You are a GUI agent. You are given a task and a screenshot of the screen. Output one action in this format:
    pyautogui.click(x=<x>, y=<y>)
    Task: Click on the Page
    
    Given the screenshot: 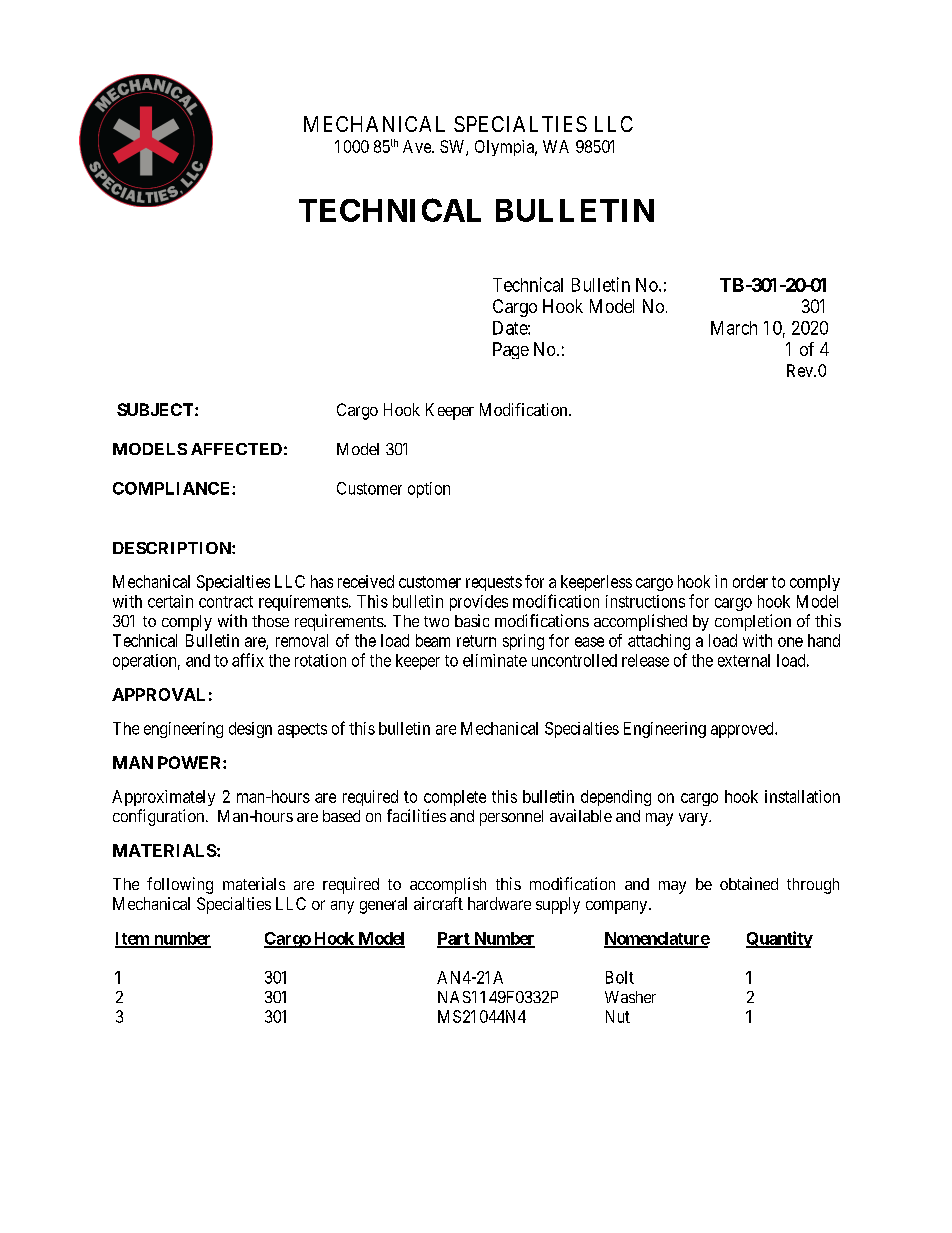 What is the action you would take?
    pyautogui.click(x=511, y=350)
